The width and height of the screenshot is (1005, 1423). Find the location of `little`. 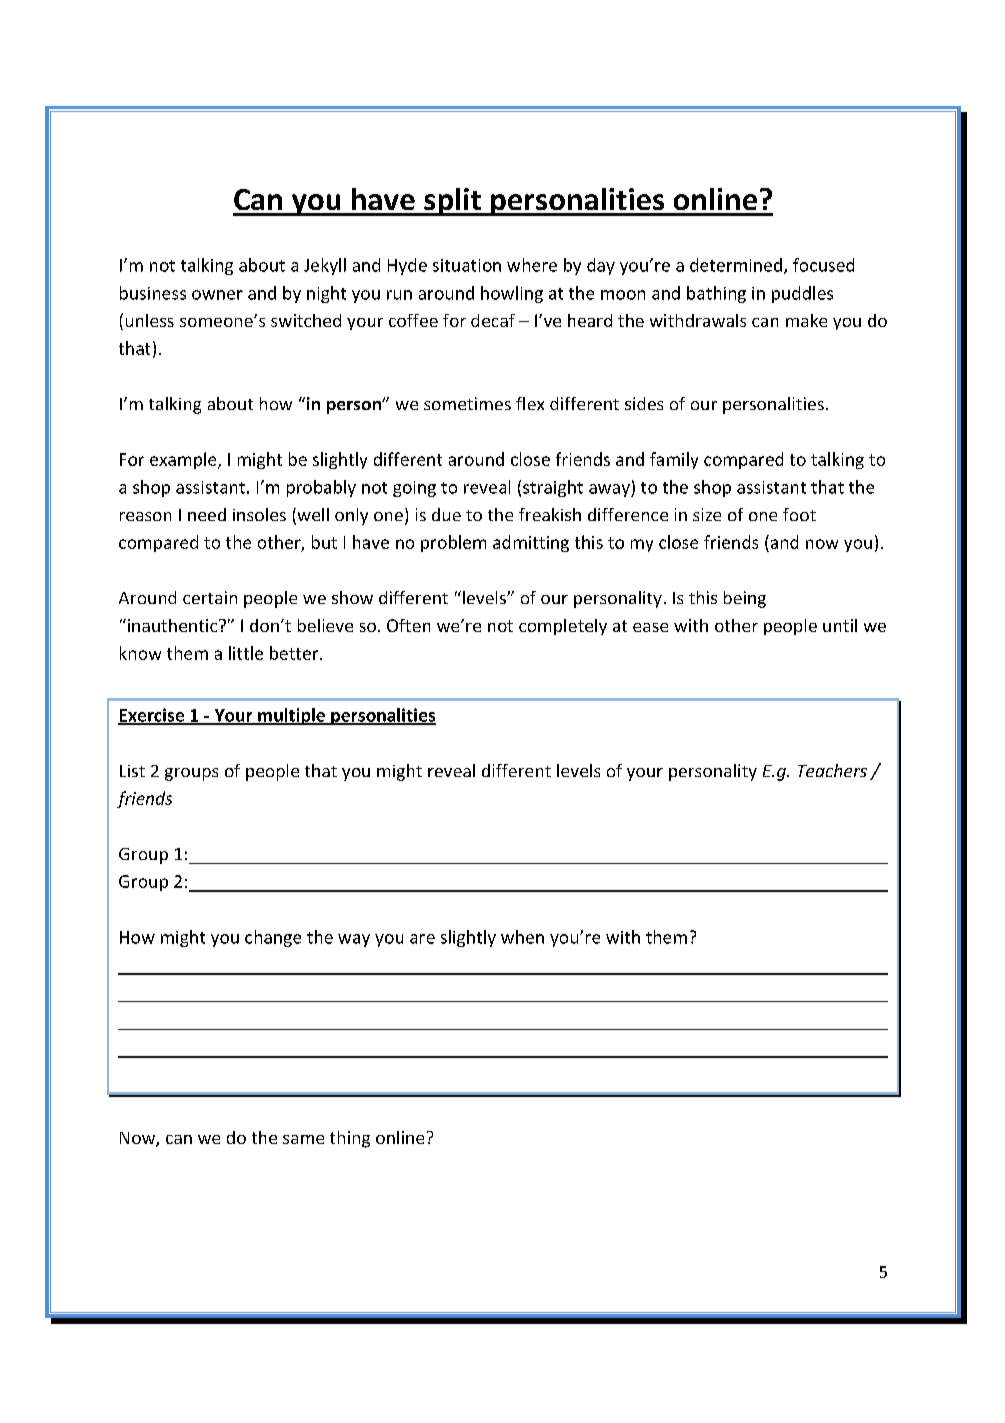

little is located at coordinates (246, 653).
